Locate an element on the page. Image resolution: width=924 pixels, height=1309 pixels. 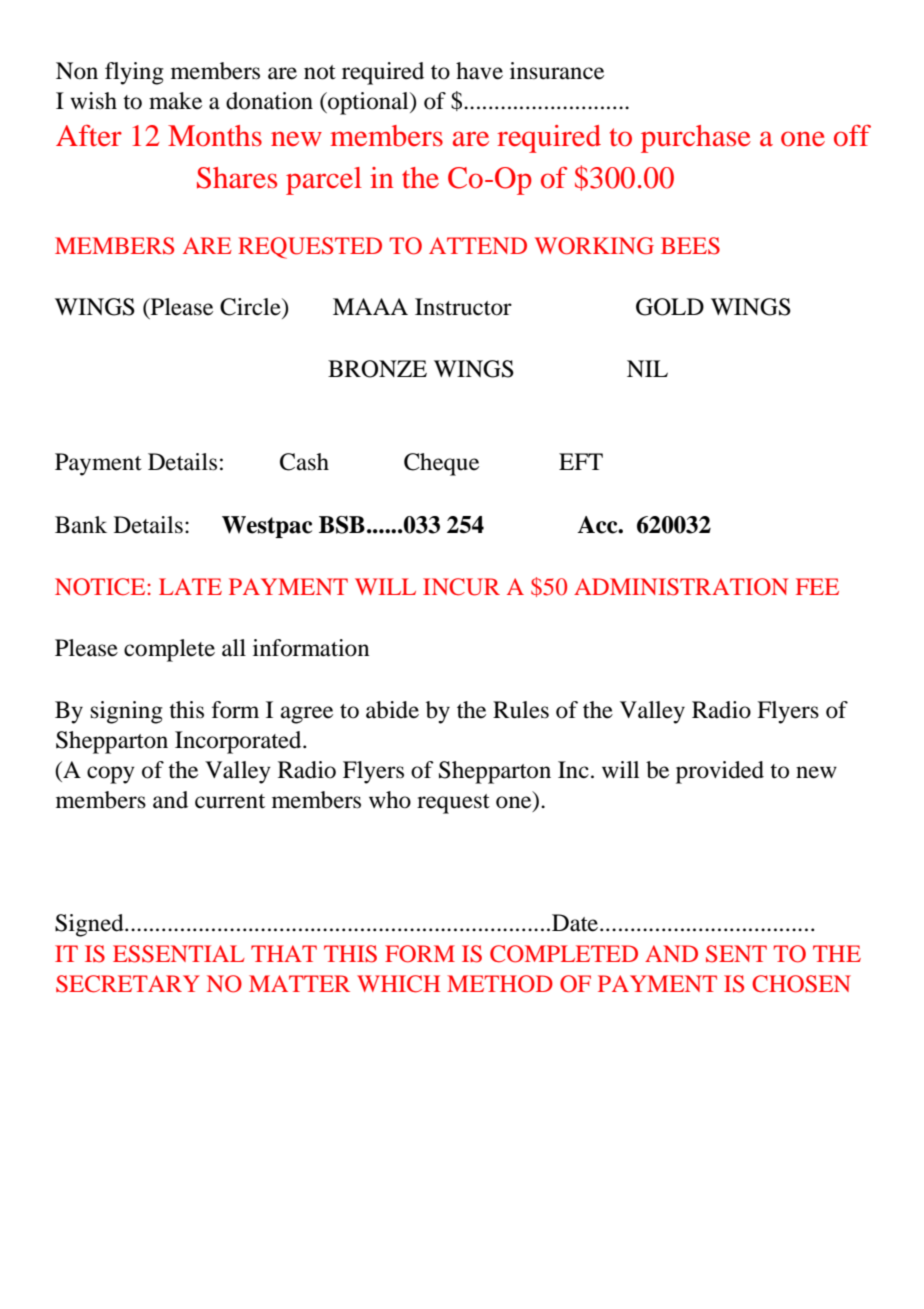
FEE is located at coordinates (817, 586).
